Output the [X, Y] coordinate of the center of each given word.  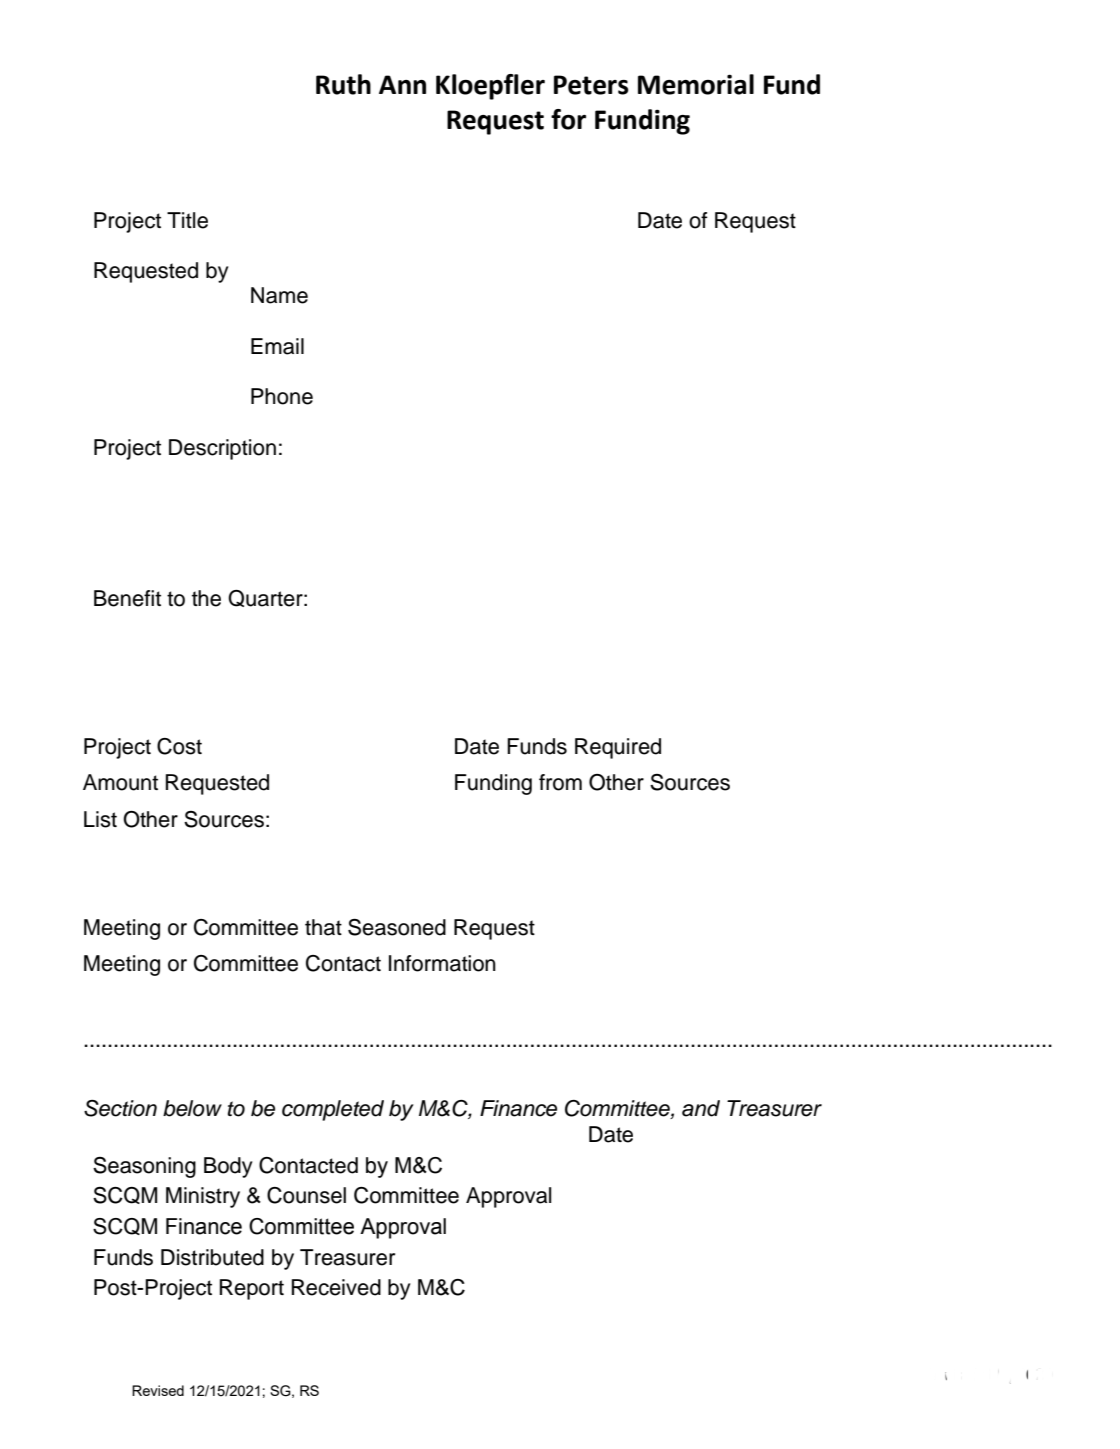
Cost [179, 746]
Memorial [696, 84]
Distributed [212, 1257]
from [560, 782]
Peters [591, 85]
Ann [402, 84]
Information [442, 963]
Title [187, 220]
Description [222, 449]
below [192, 1108]
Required [618, 748]
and [701, 1108]
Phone [282, 396]
